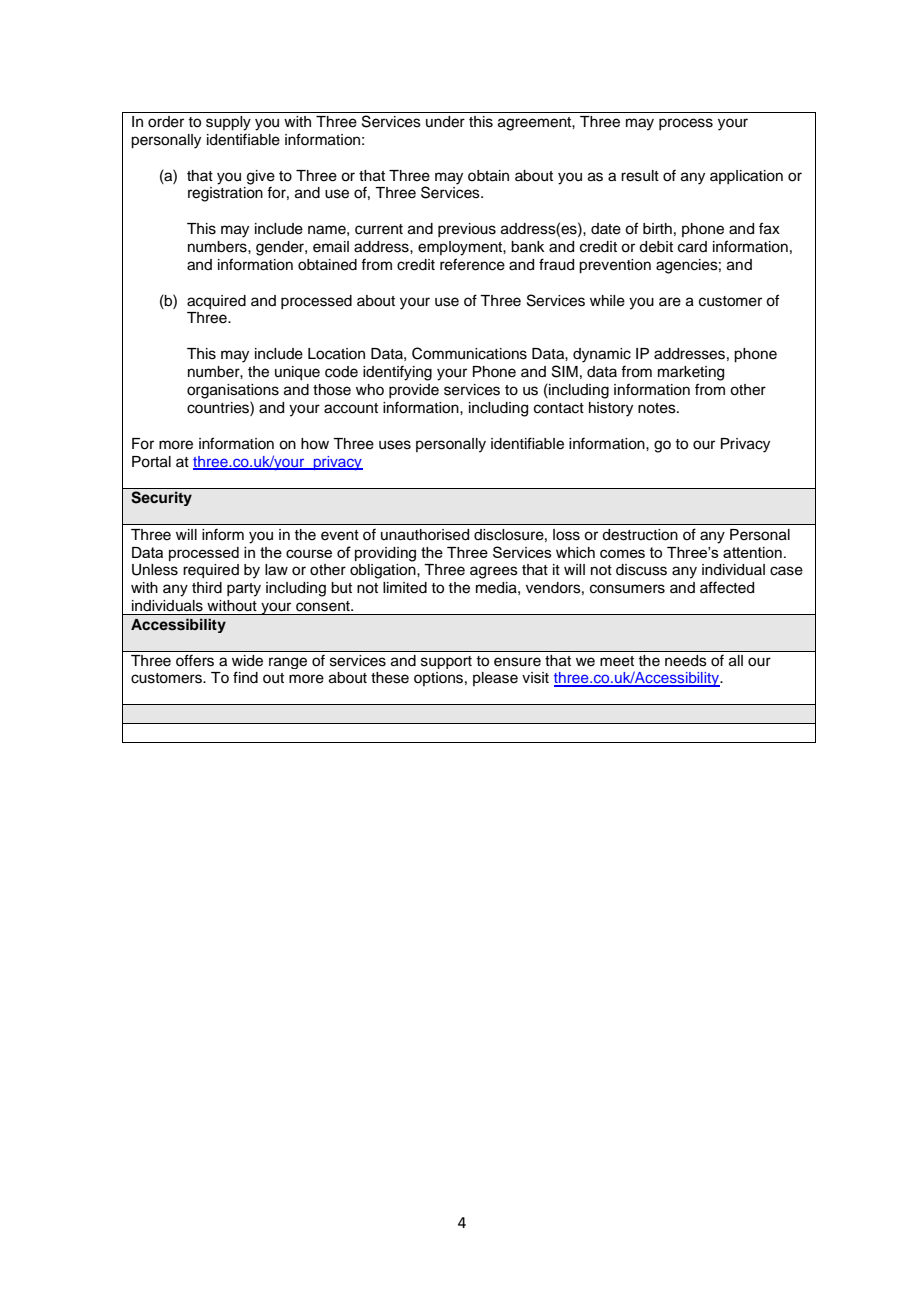 This image has width=924, height=1308. Describe the element at coordinates (746, 177) in the image. I see `application` at that location.
